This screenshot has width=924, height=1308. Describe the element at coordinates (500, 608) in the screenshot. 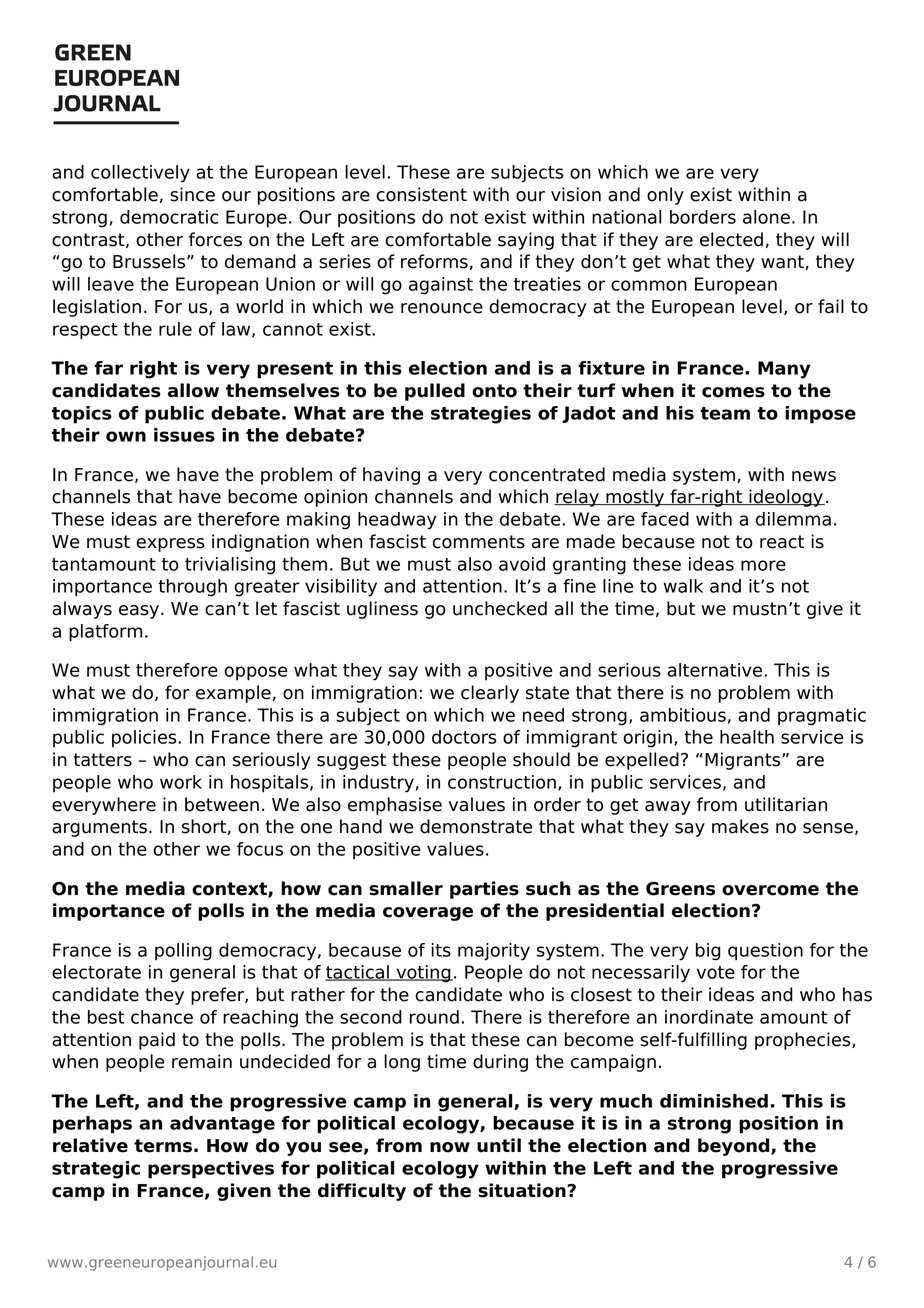

I see `unchecked` at that location.
